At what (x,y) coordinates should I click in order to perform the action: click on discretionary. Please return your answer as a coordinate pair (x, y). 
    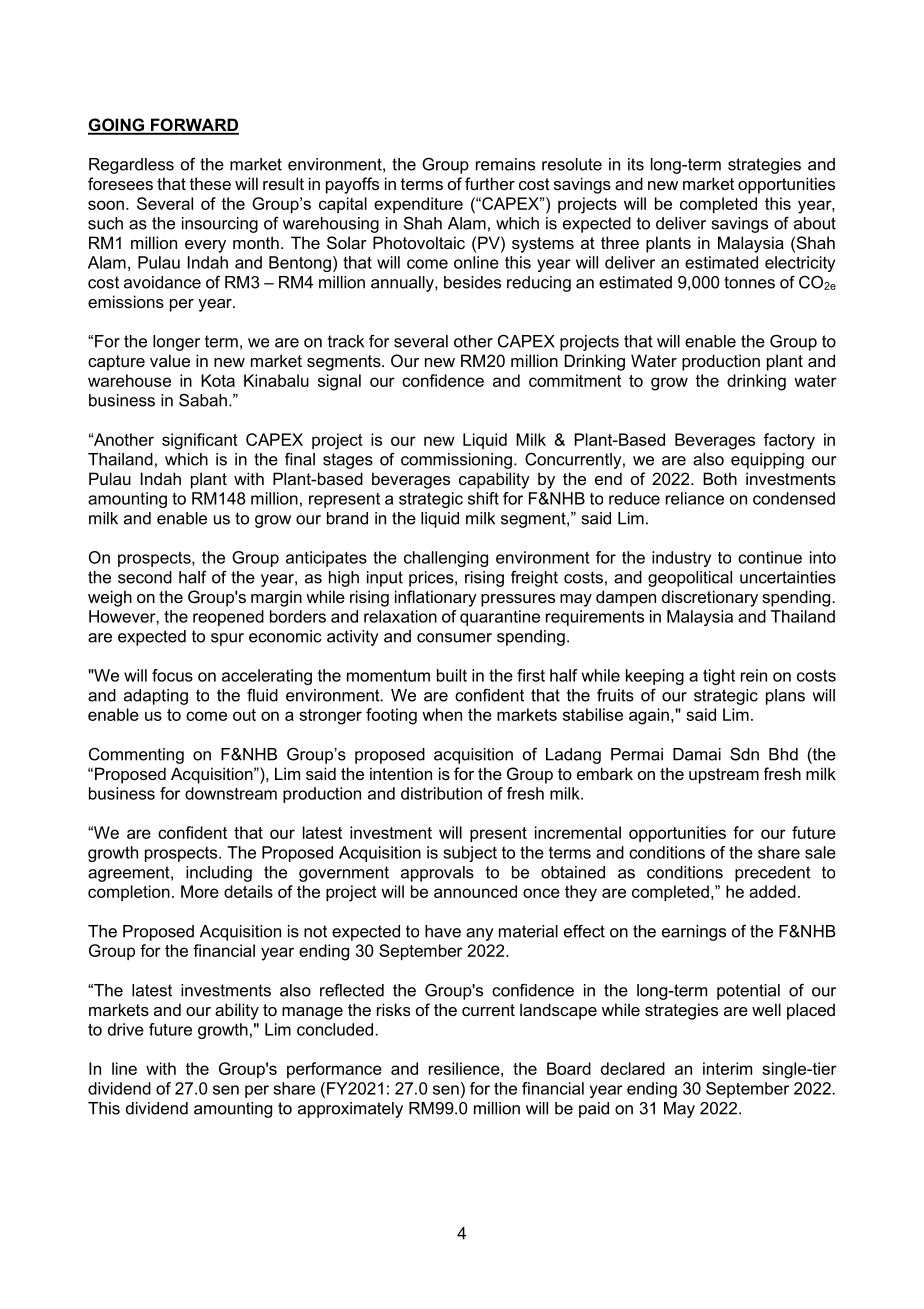
    Looking at the image, I should click on (710, 598).
